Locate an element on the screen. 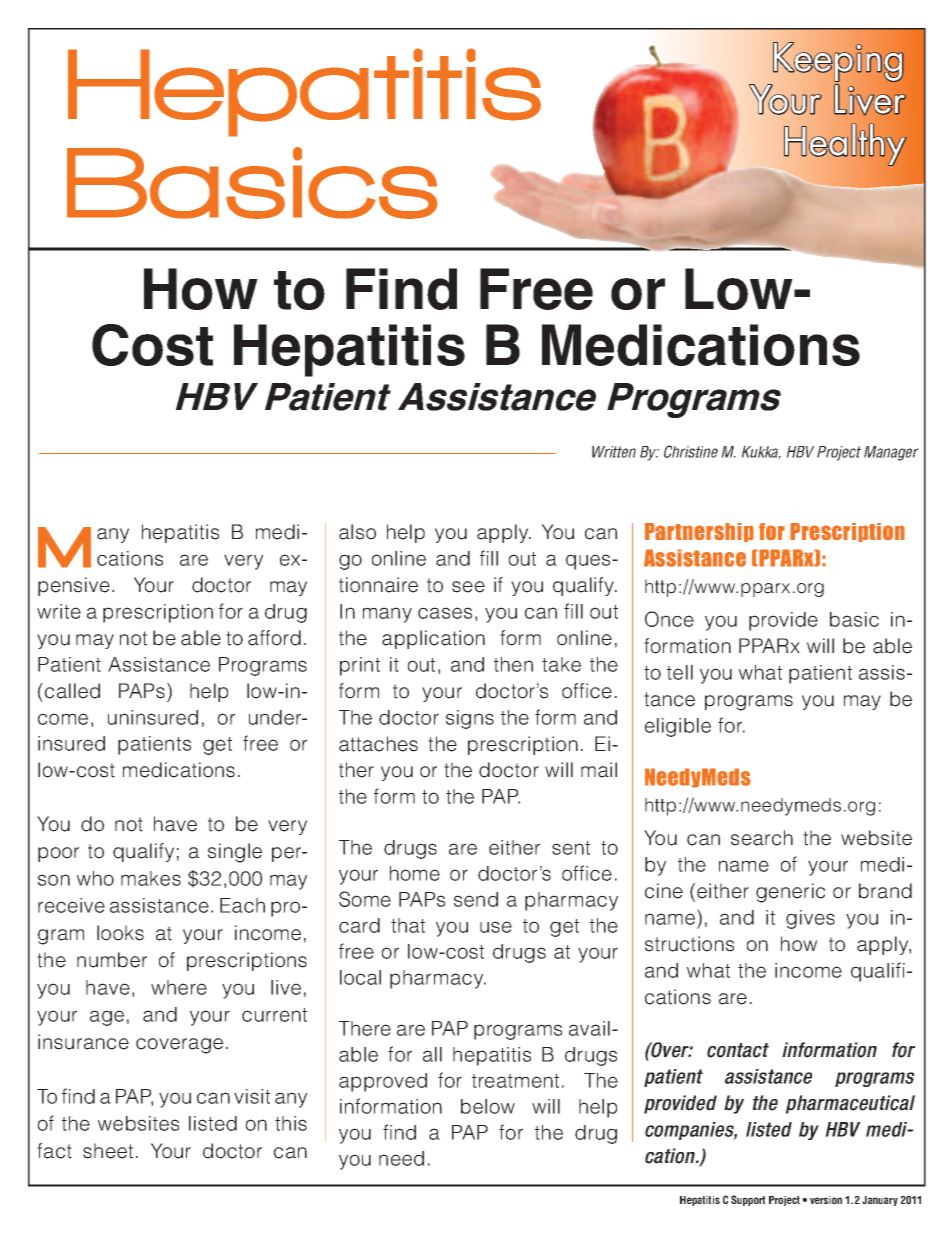 The width and height of the screenshot is (952, 1233). sheet is located at coordinates (108, 1151).
